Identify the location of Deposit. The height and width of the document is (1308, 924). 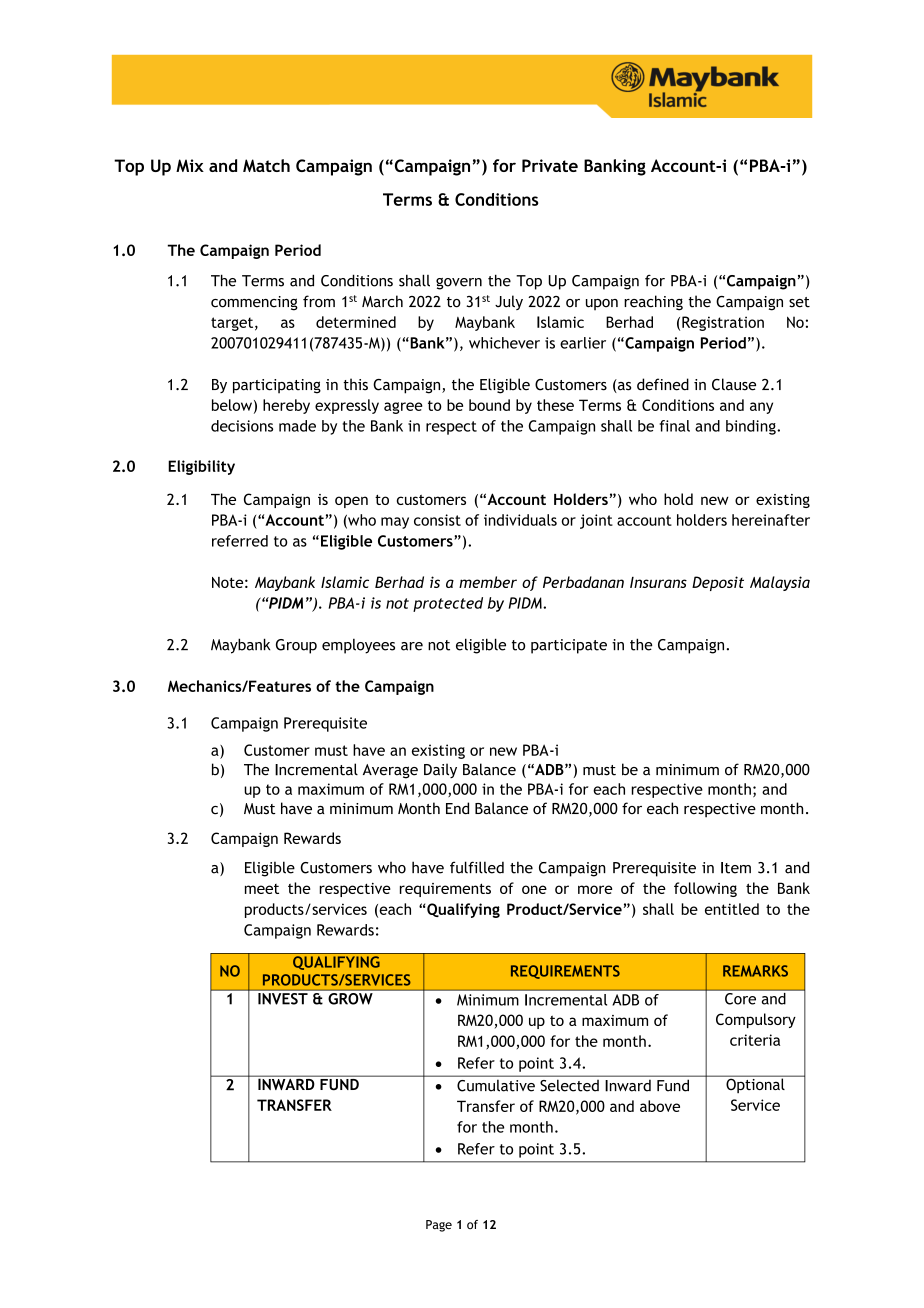
(718, 583).
